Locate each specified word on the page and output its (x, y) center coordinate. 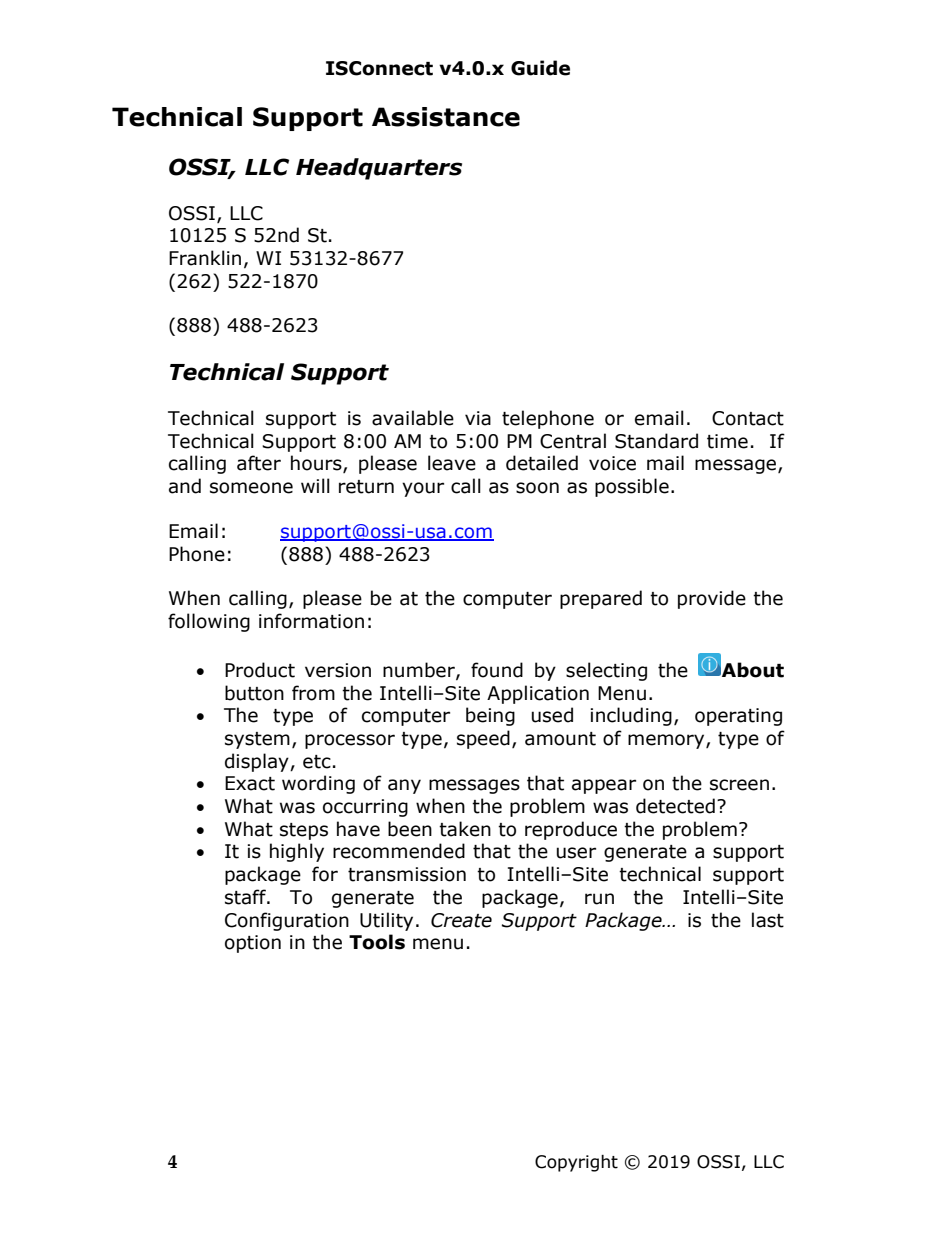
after (259, 463)
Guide (540, 68)
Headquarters (379, 169)
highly (297, 852)
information (311, 621)
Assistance (446, 117)
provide (712, 599)
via (478, 418)
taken (465, 829)
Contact (748, 418)
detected (675, 806)
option (253, 944)
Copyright (576, 1163)
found (497, 670)
